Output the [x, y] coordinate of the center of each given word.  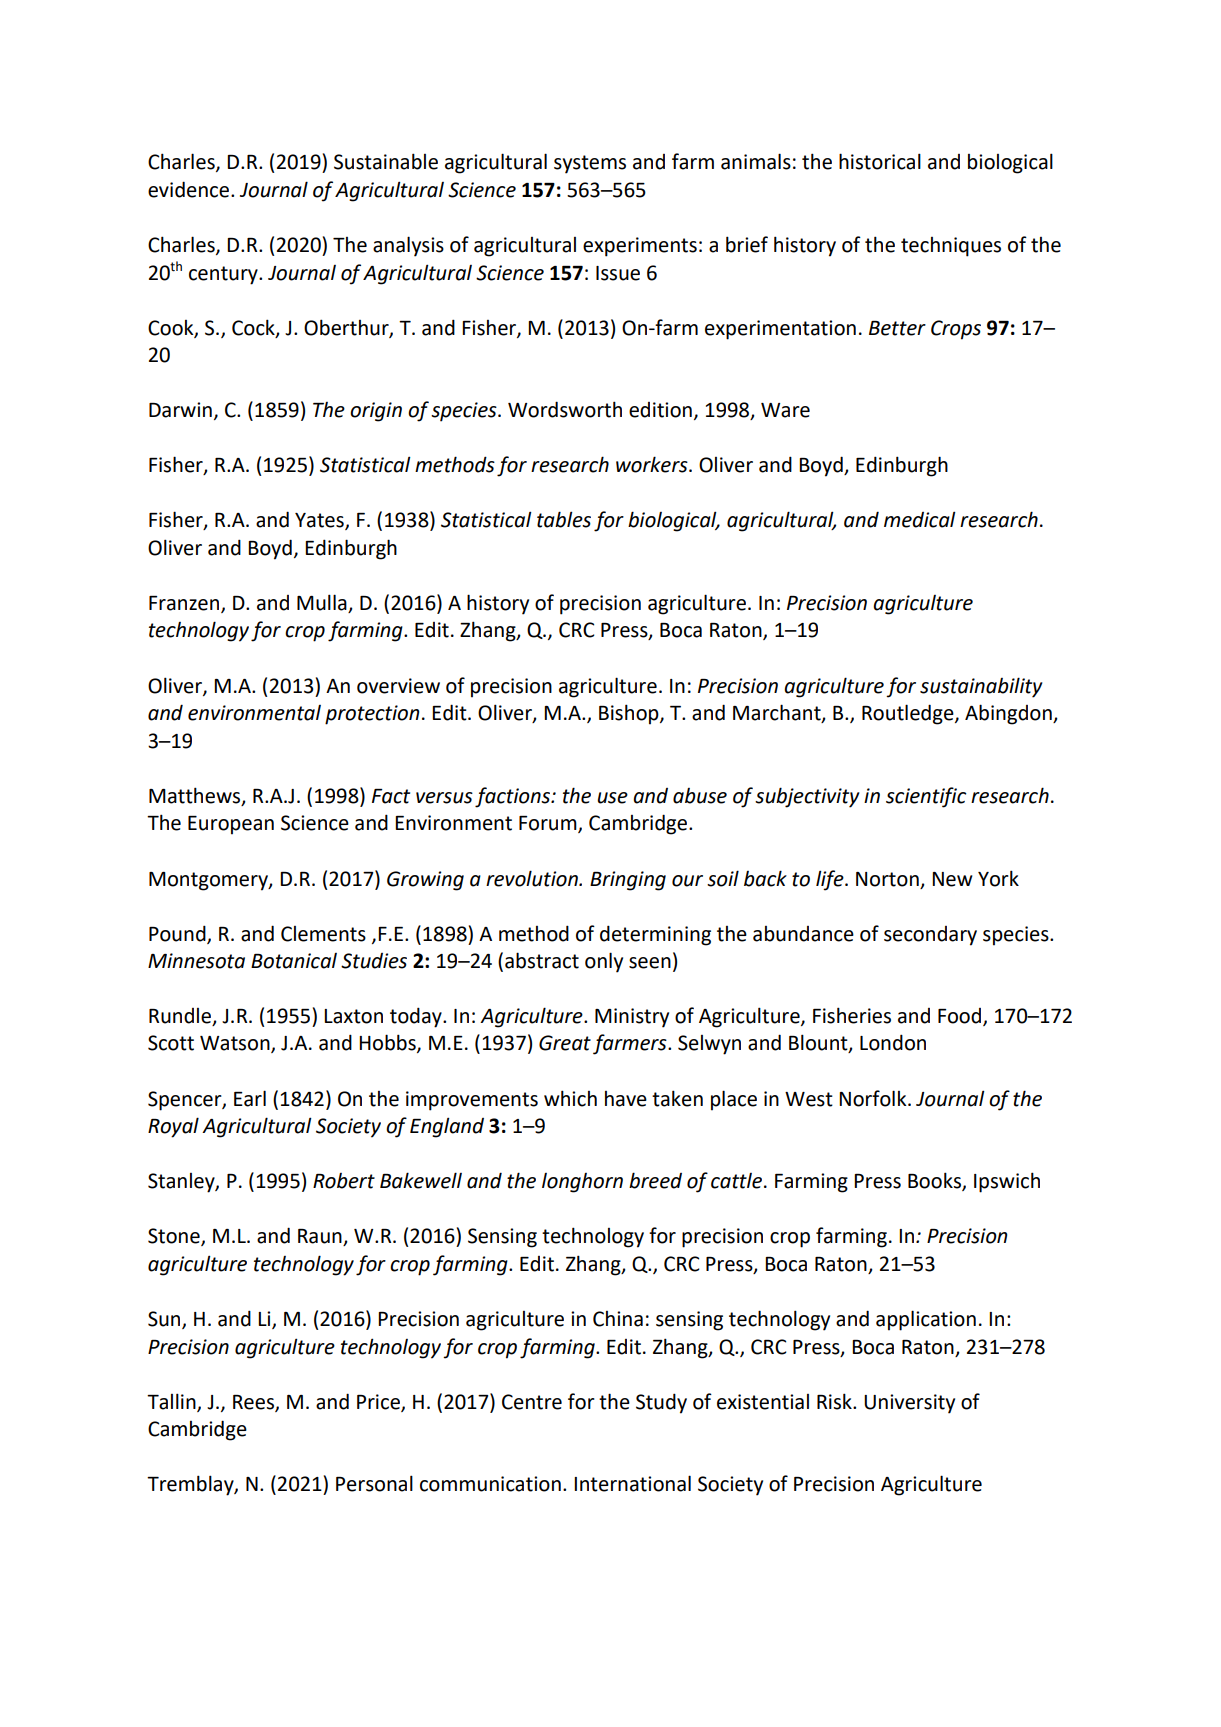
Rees [254, 1403]
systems [590, 164]
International [632, 1483]
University [909, 1404]
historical [880, 161]
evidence [190, 189]
